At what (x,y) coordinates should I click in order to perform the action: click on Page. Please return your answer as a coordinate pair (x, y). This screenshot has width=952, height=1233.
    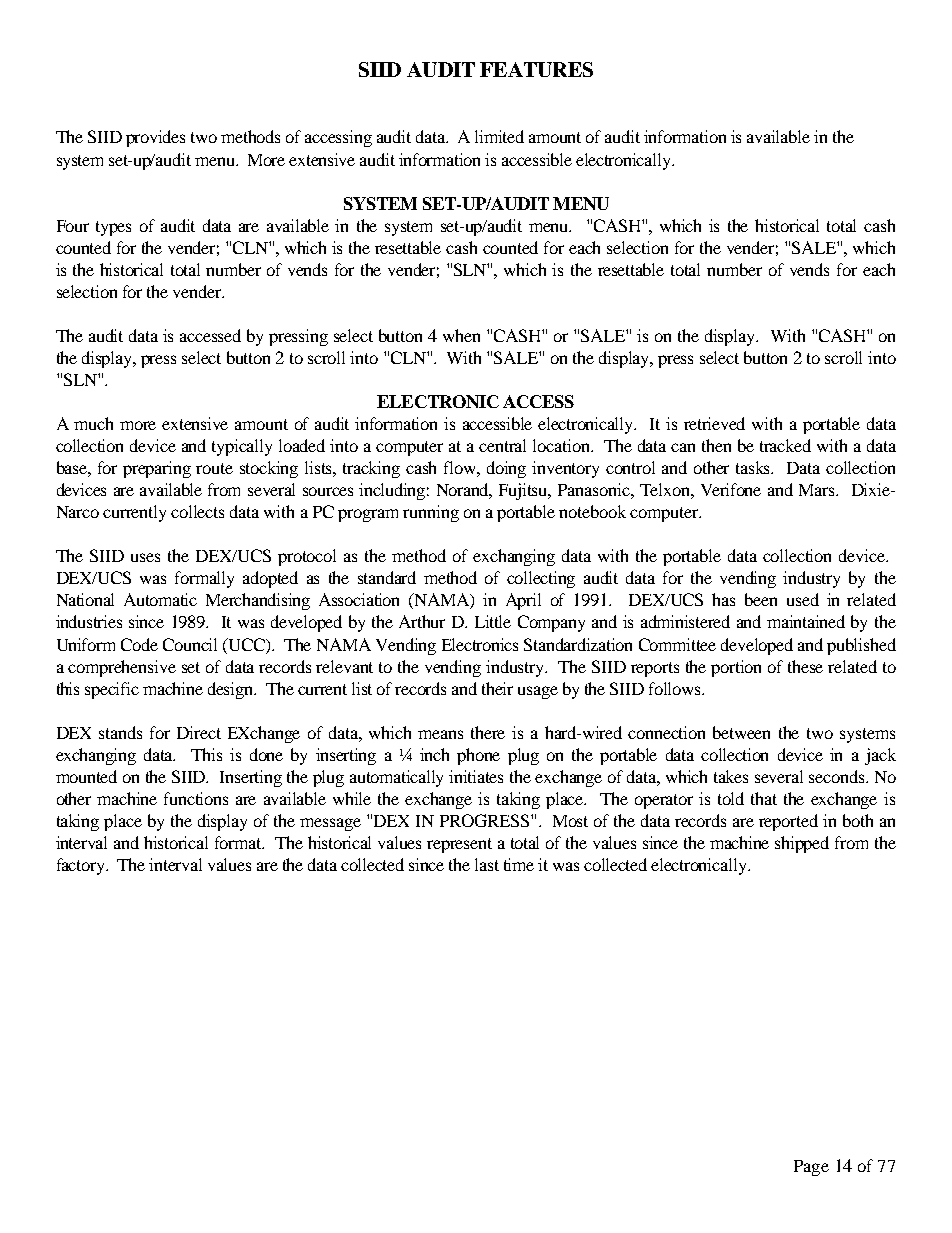
    Looking at the image, I should click on (811, 1168).
